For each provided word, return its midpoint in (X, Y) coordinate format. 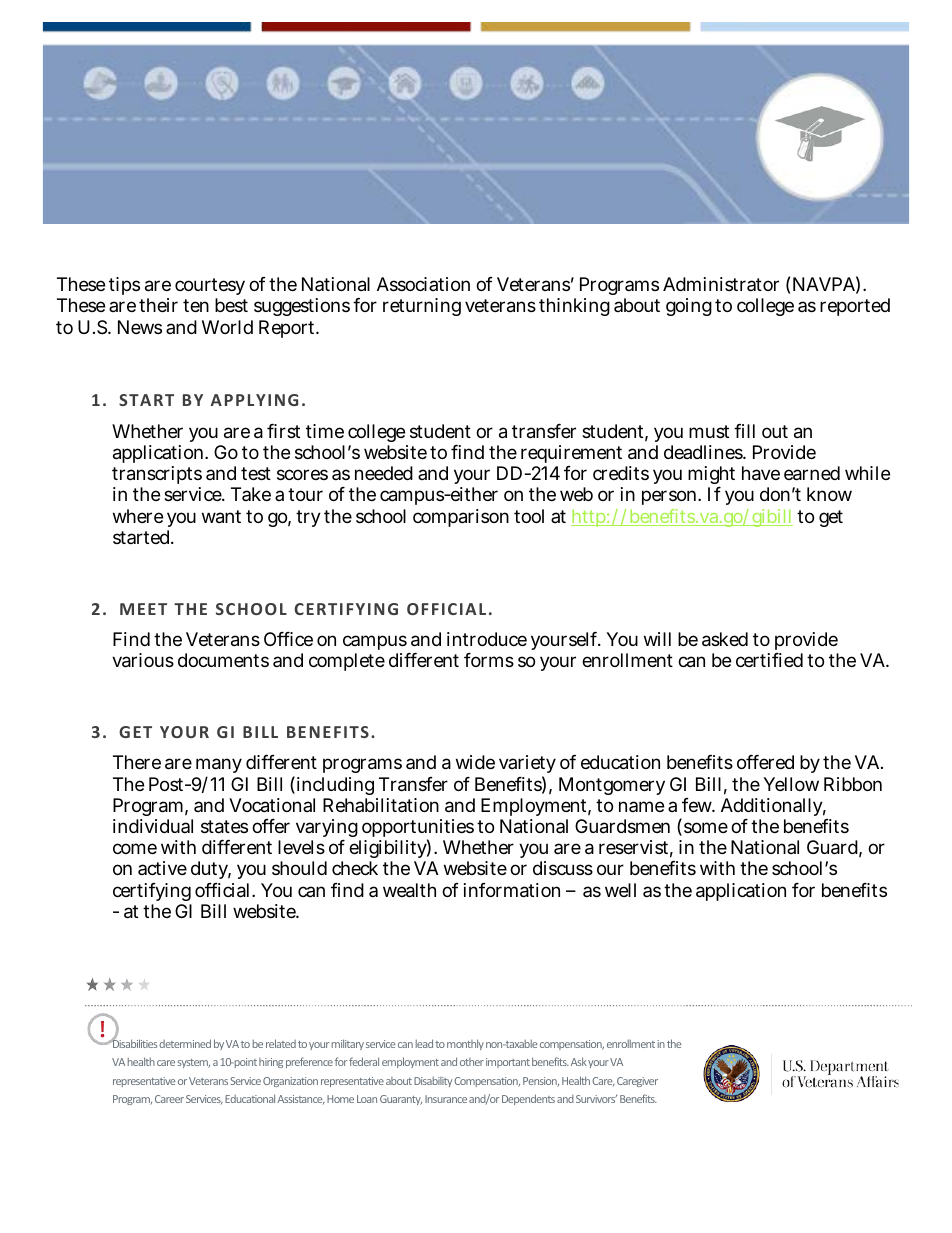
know (829, 494)
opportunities (416, 830)
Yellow (791, 784)
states (224, 827)
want (221, 517)
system (193, 1063)
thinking (574, 307)
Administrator (721, 284)
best (231, 305)
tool (529, 516)
